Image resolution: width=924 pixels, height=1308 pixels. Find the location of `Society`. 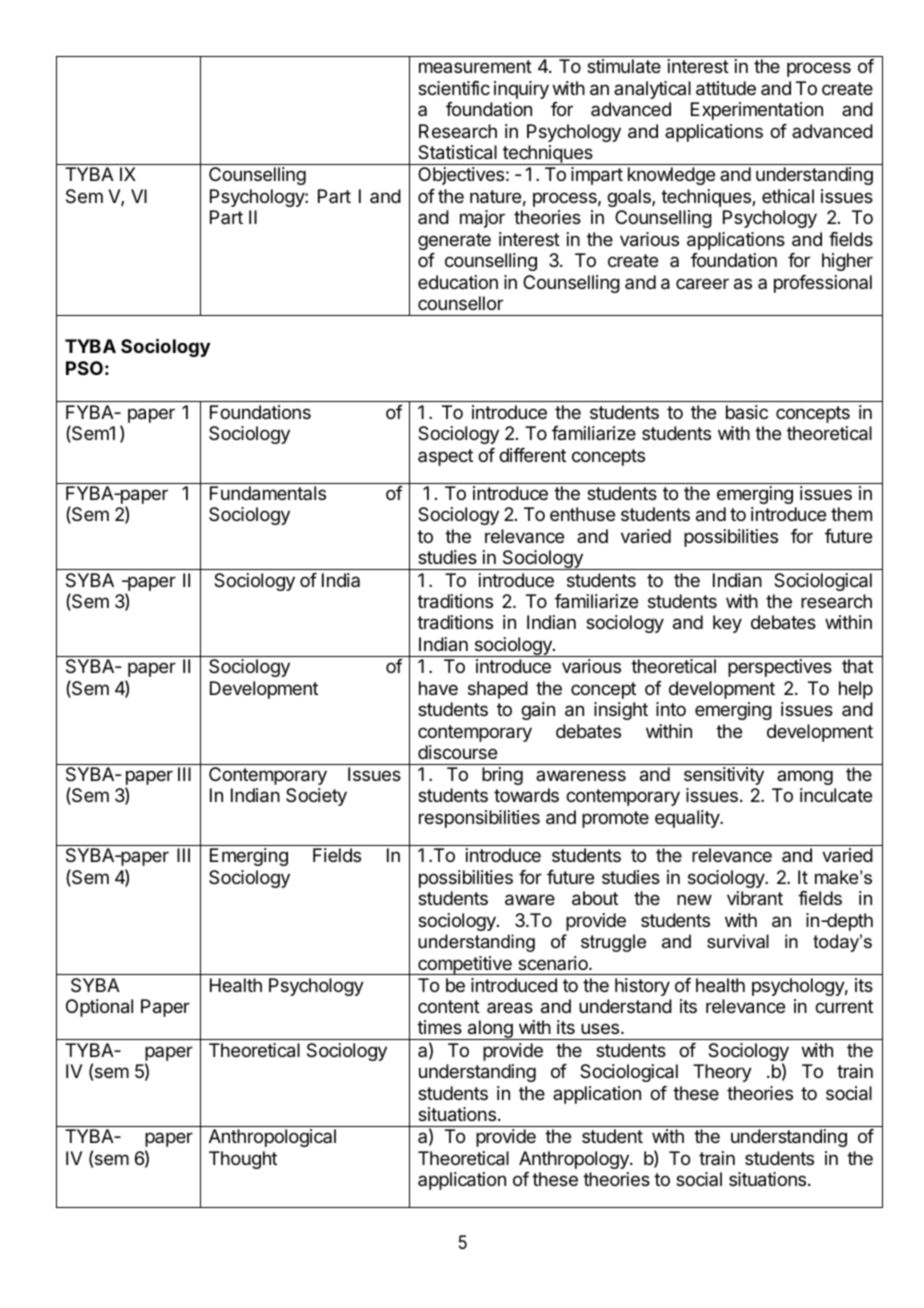

Society is located at coordinates (316, 797).
